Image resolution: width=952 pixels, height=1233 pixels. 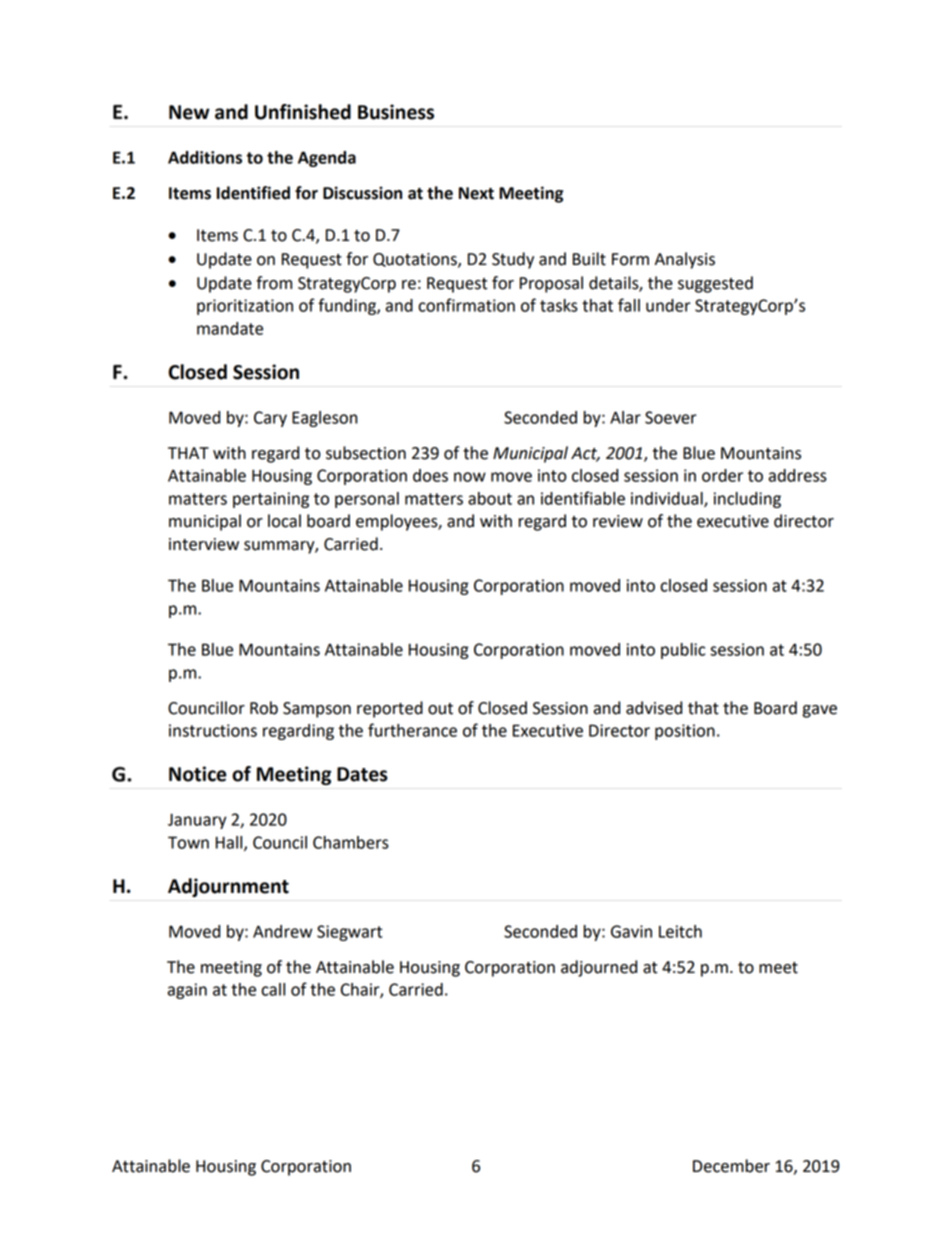 I want to click on Analysis, so click(x=685, y=260).
